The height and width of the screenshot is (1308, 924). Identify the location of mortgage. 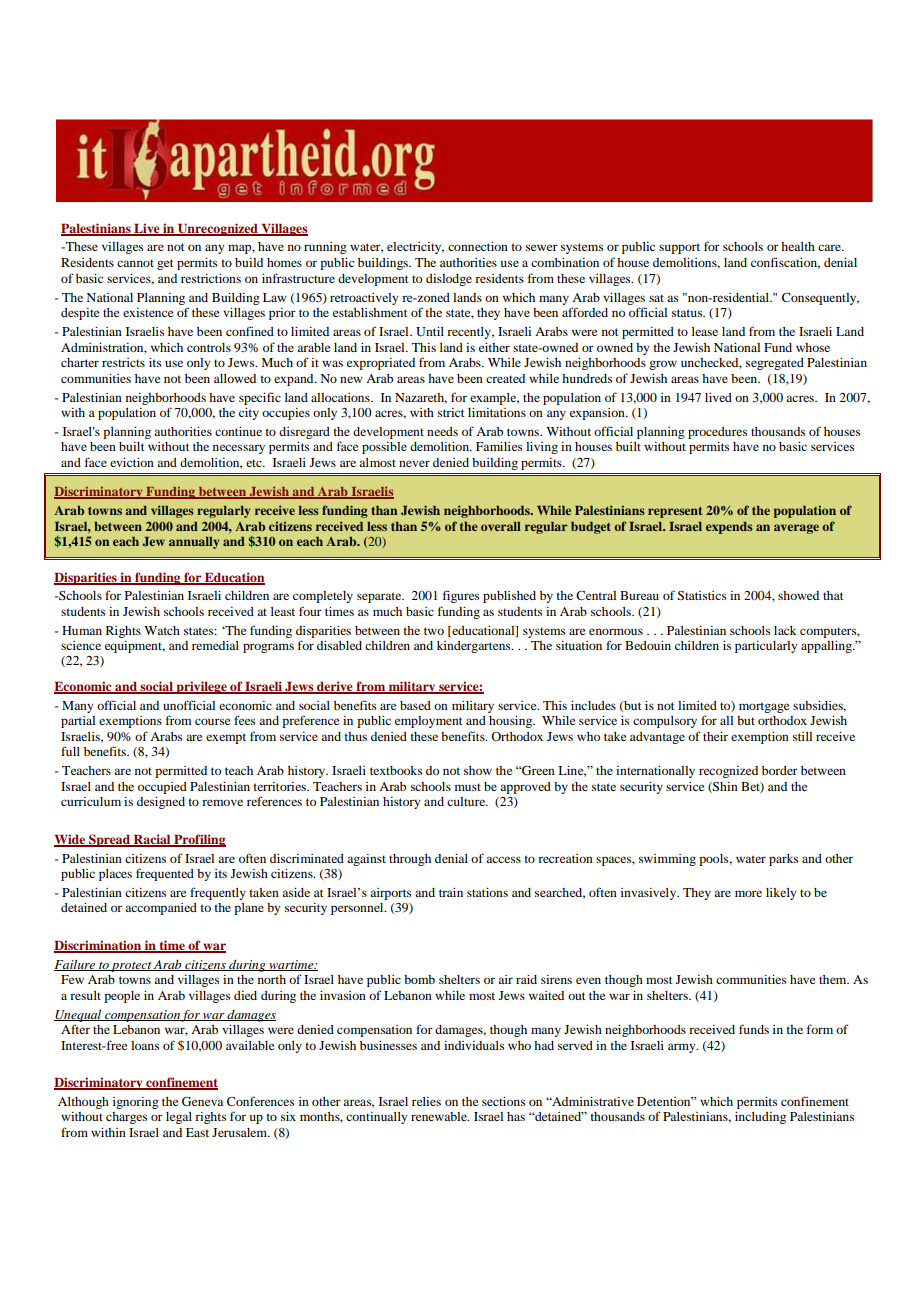
(764, 707).
